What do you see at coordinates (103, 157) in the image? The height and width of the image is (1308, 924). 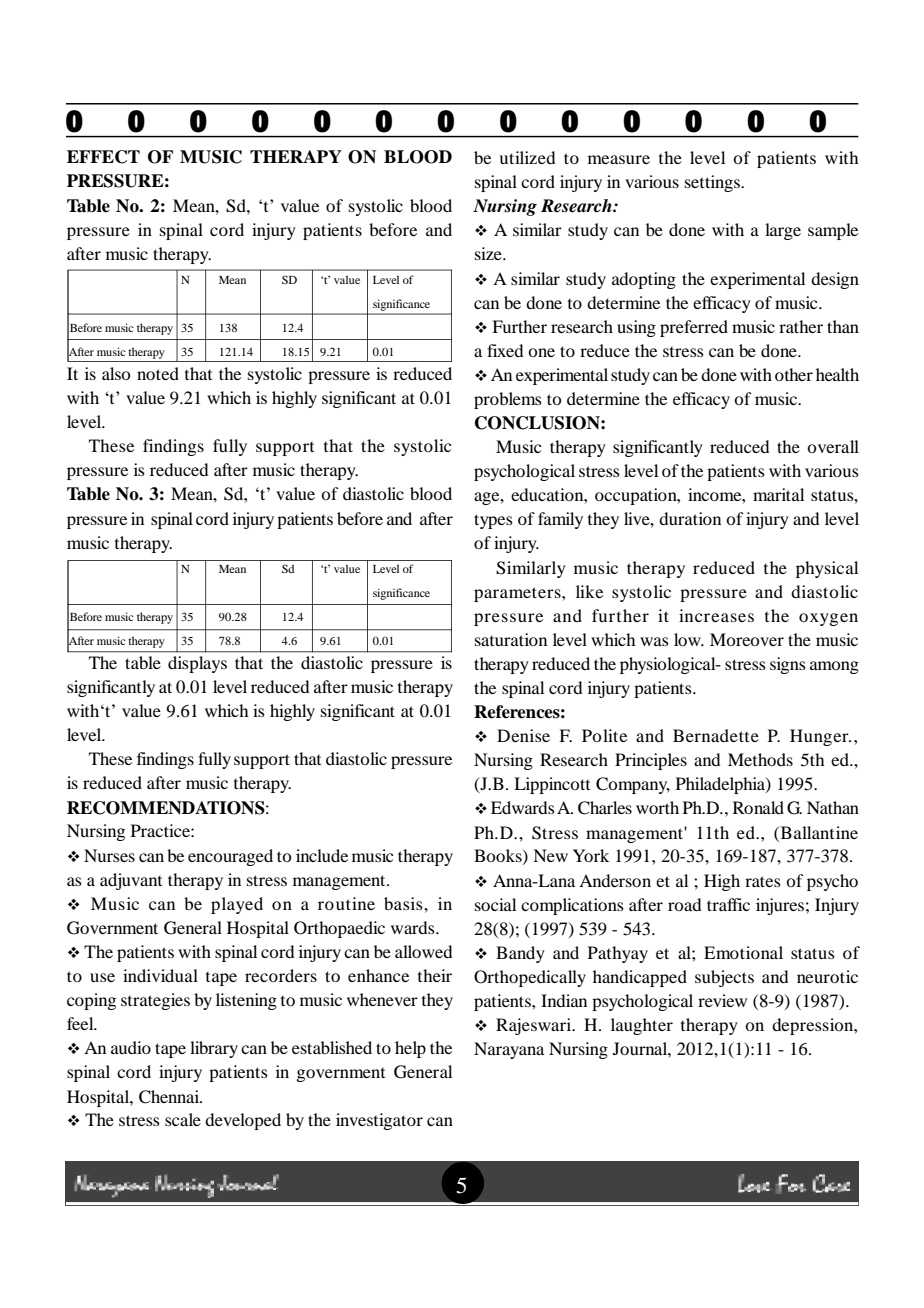 I see `EFFECT` at bounding box center [103, 157].
